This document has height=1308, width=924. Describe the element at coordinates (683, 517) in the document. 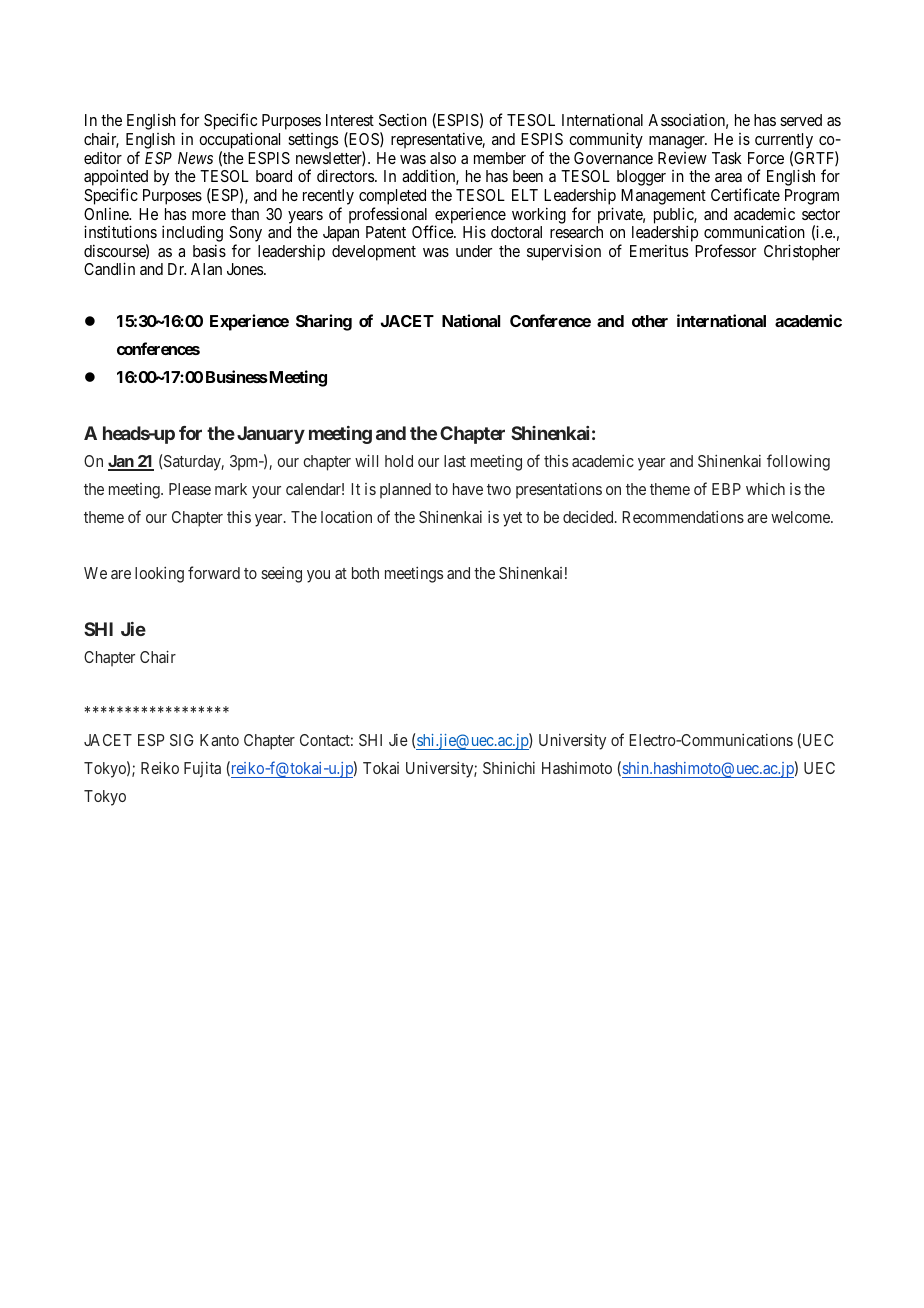

I see `Recommendations` at that location.
